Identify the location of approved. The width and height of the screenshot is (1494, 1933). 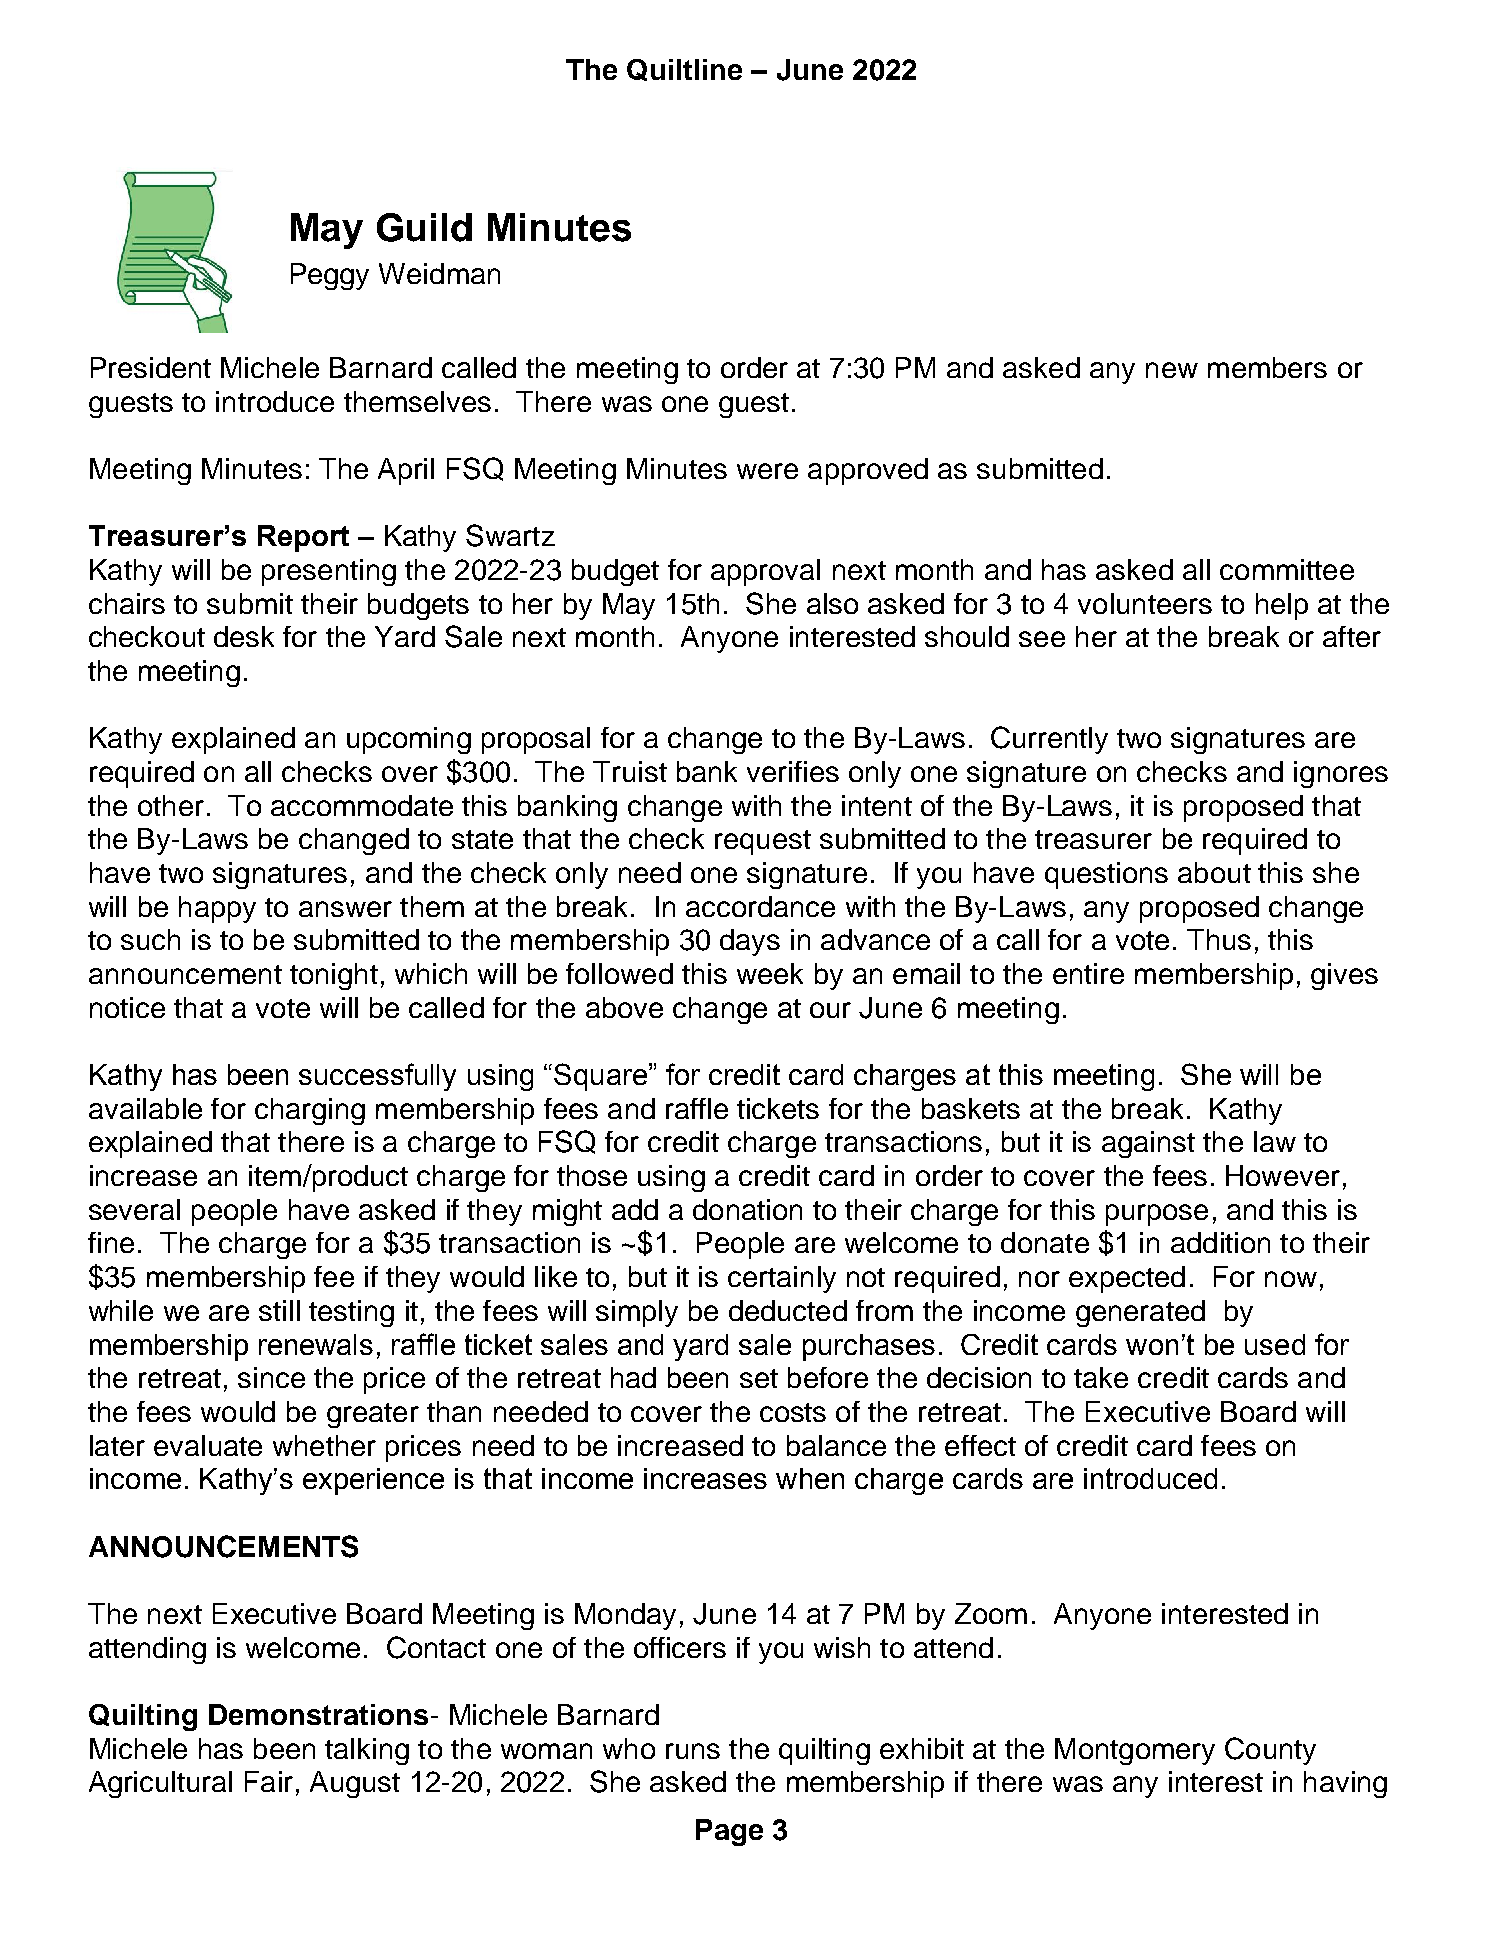
(868, 471).
